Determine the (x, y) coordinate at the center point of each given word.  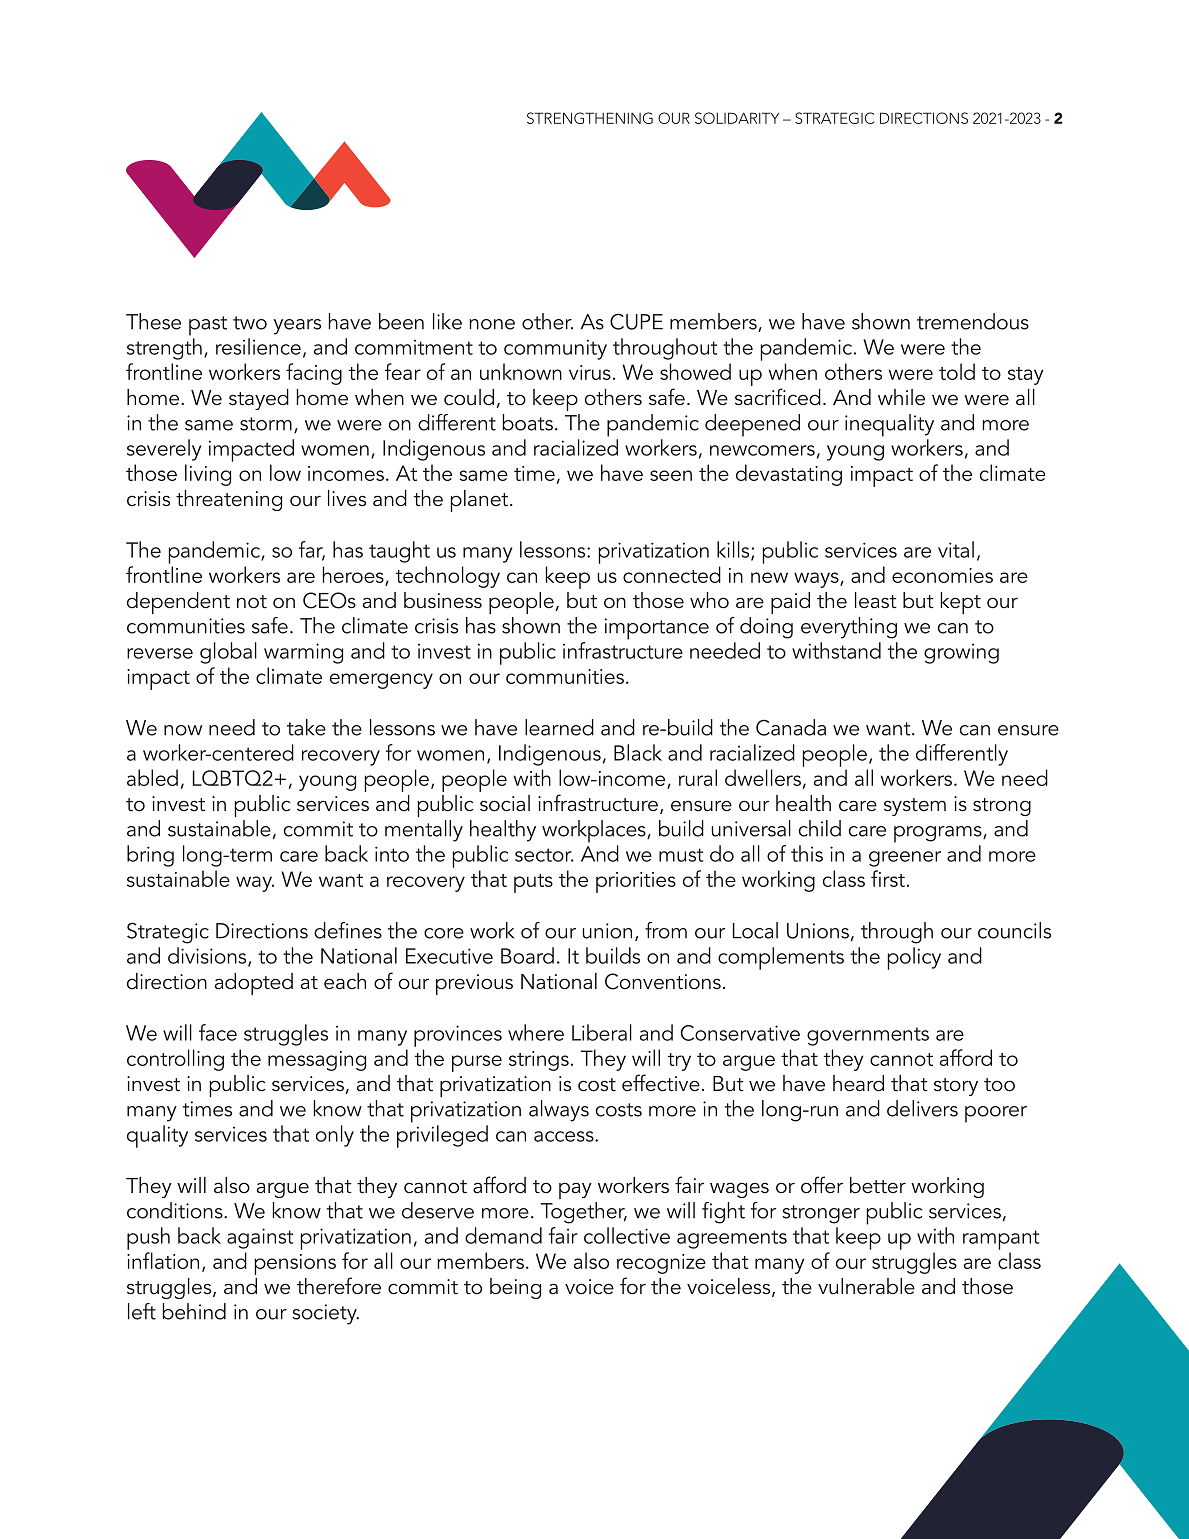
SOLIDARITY (737, 118)
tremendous (973, 321)
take (306, 727)
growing (961, 654)
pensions (295, 1264)
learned (559, 727)
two (250, 323)
